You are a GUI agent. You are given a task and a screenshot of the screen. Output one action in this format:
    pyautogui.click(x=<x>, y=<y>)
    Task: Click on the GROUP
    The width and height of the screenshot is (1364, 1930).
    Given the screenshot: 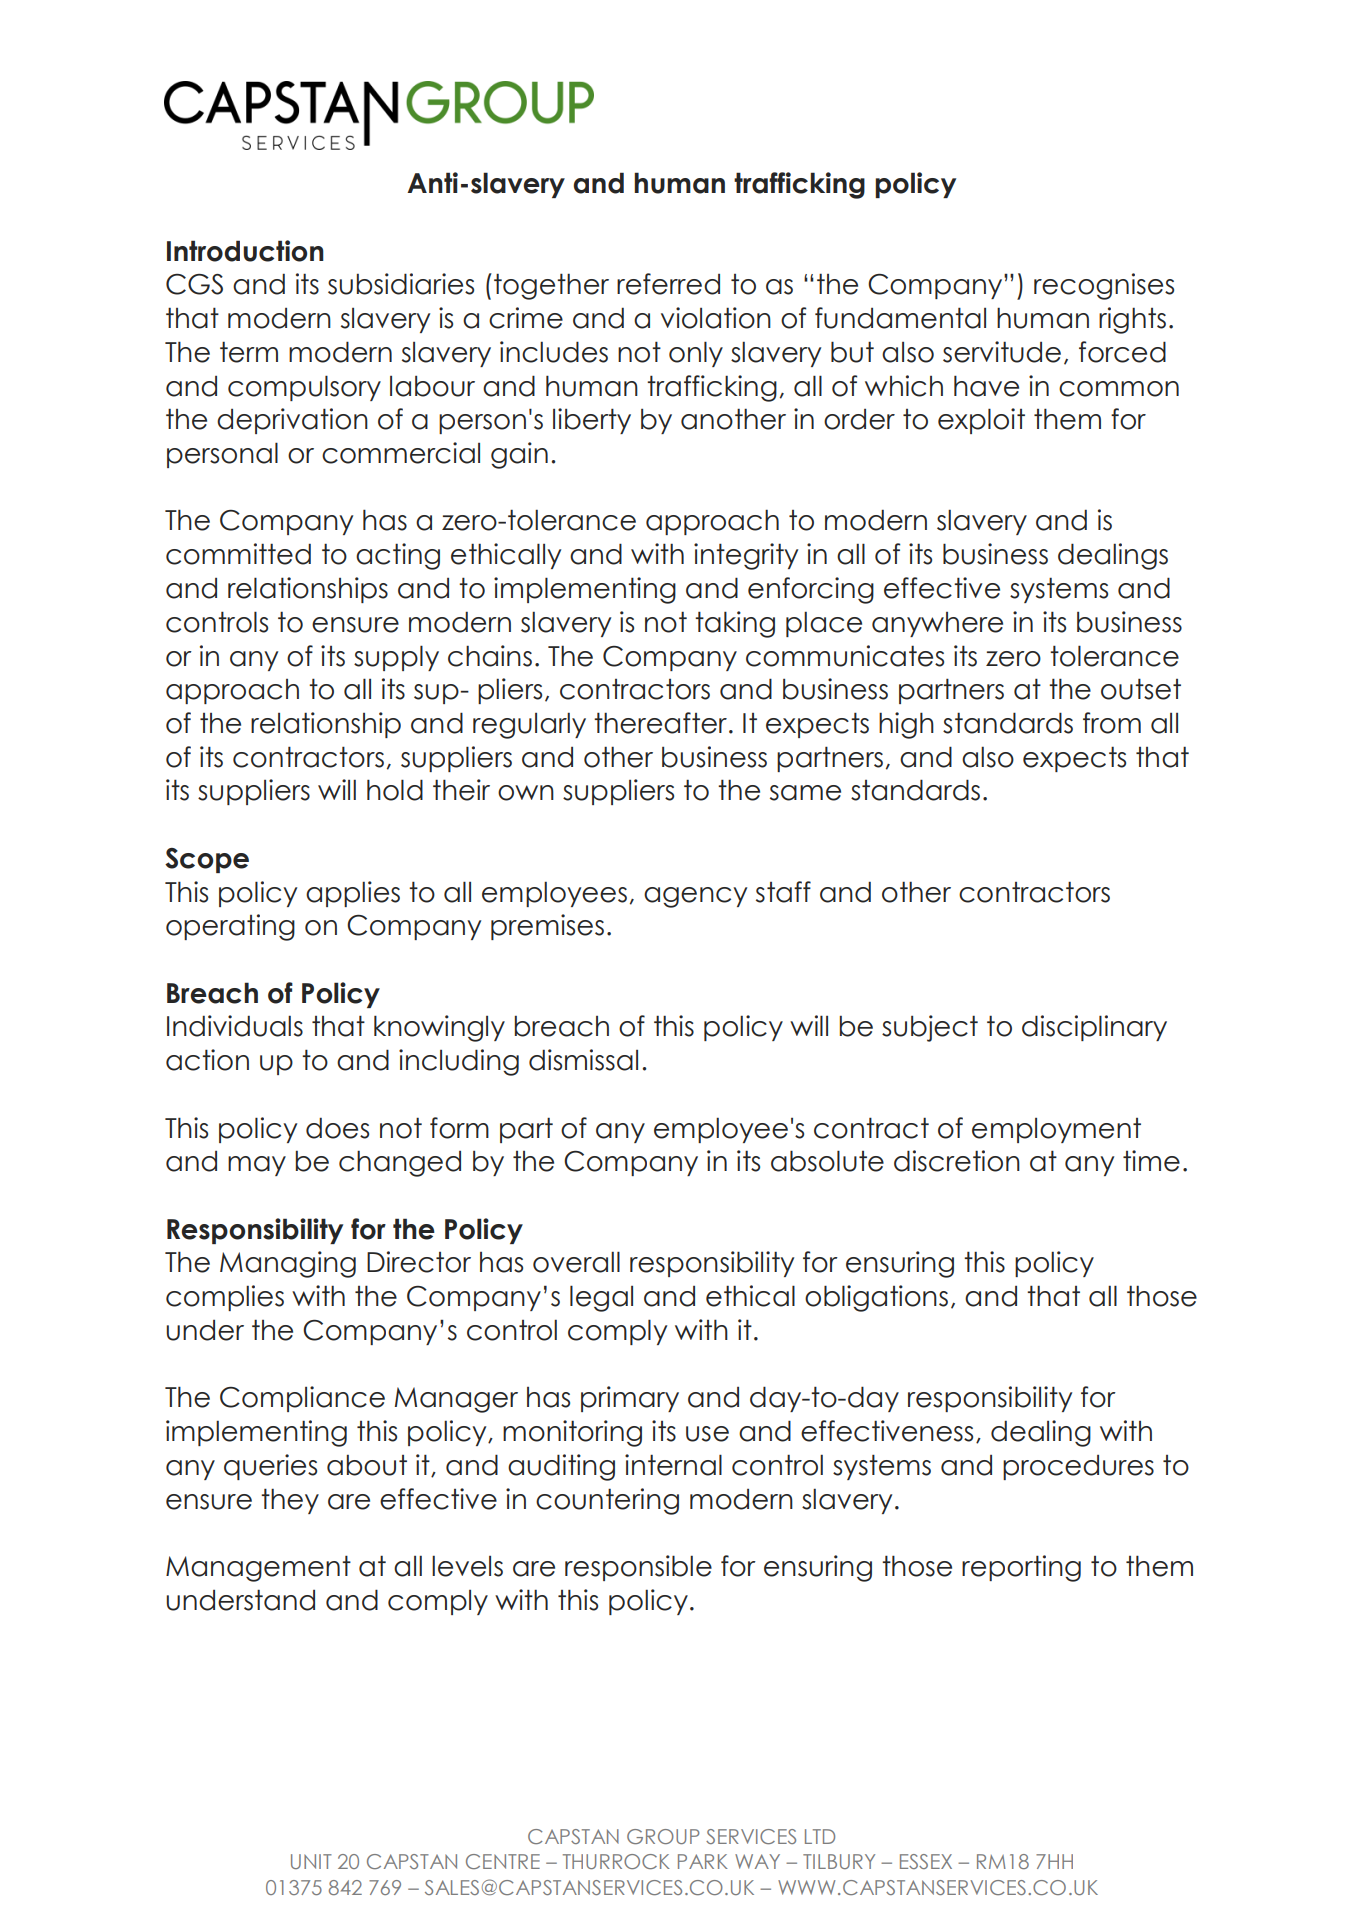 What is the action you would take?
    pyautogui.click(x=663, y=1836)
